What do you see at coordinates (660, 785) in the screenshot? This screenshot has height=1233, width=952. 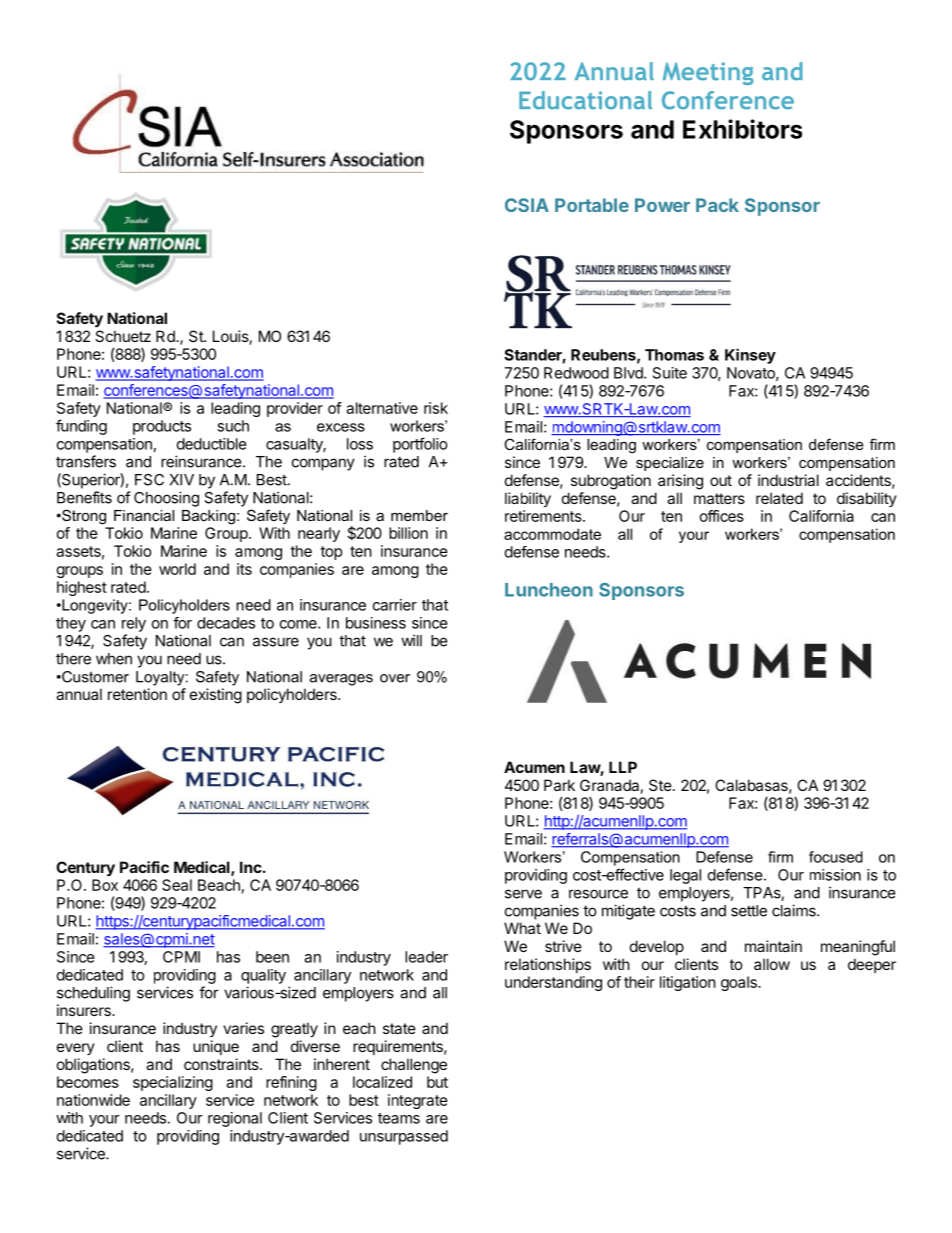 I see `Ste` at bounding box center [660, 785].
